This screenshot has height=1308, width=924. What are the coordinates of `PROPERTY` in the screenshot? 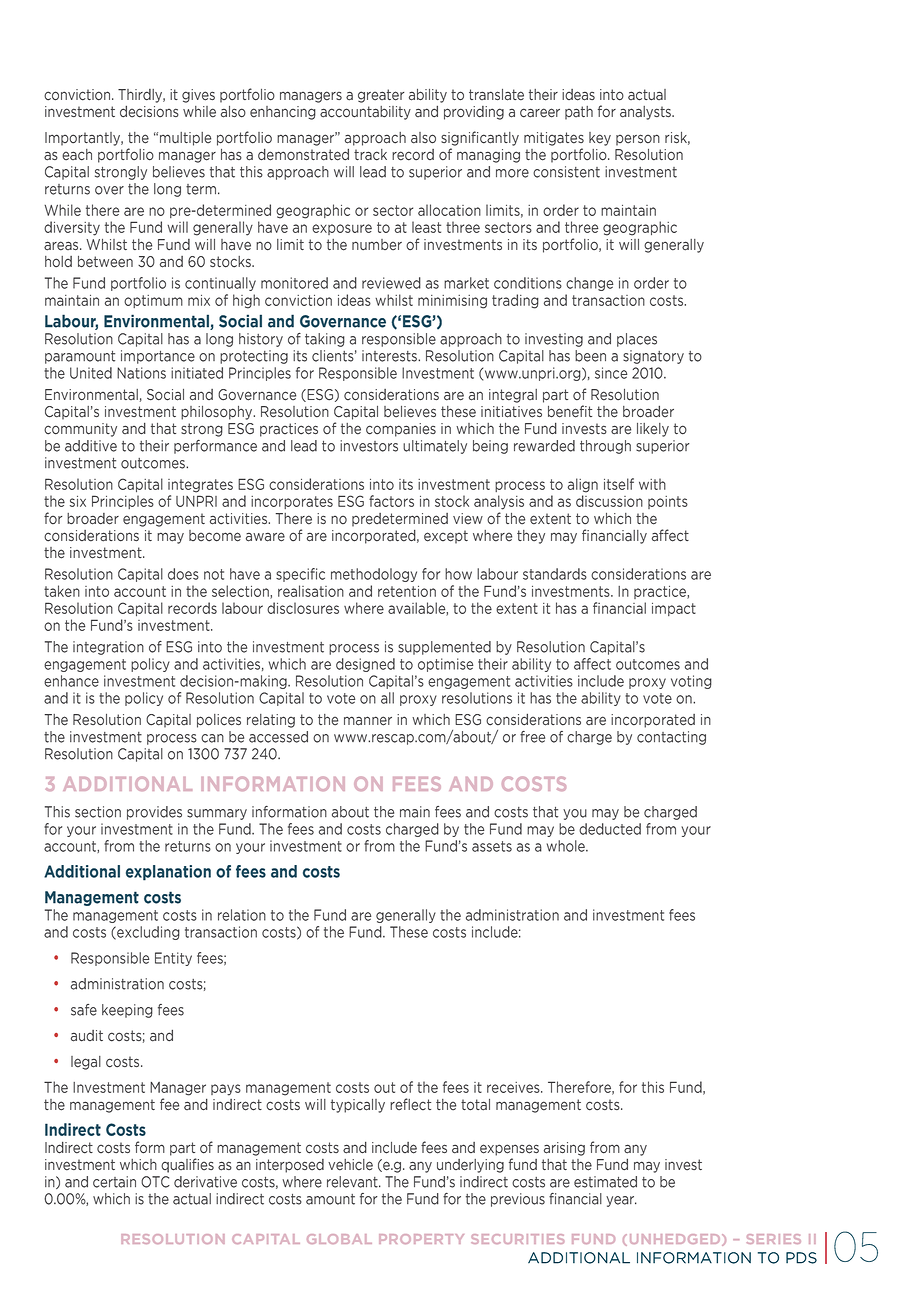 It's located at (421, 1239).
